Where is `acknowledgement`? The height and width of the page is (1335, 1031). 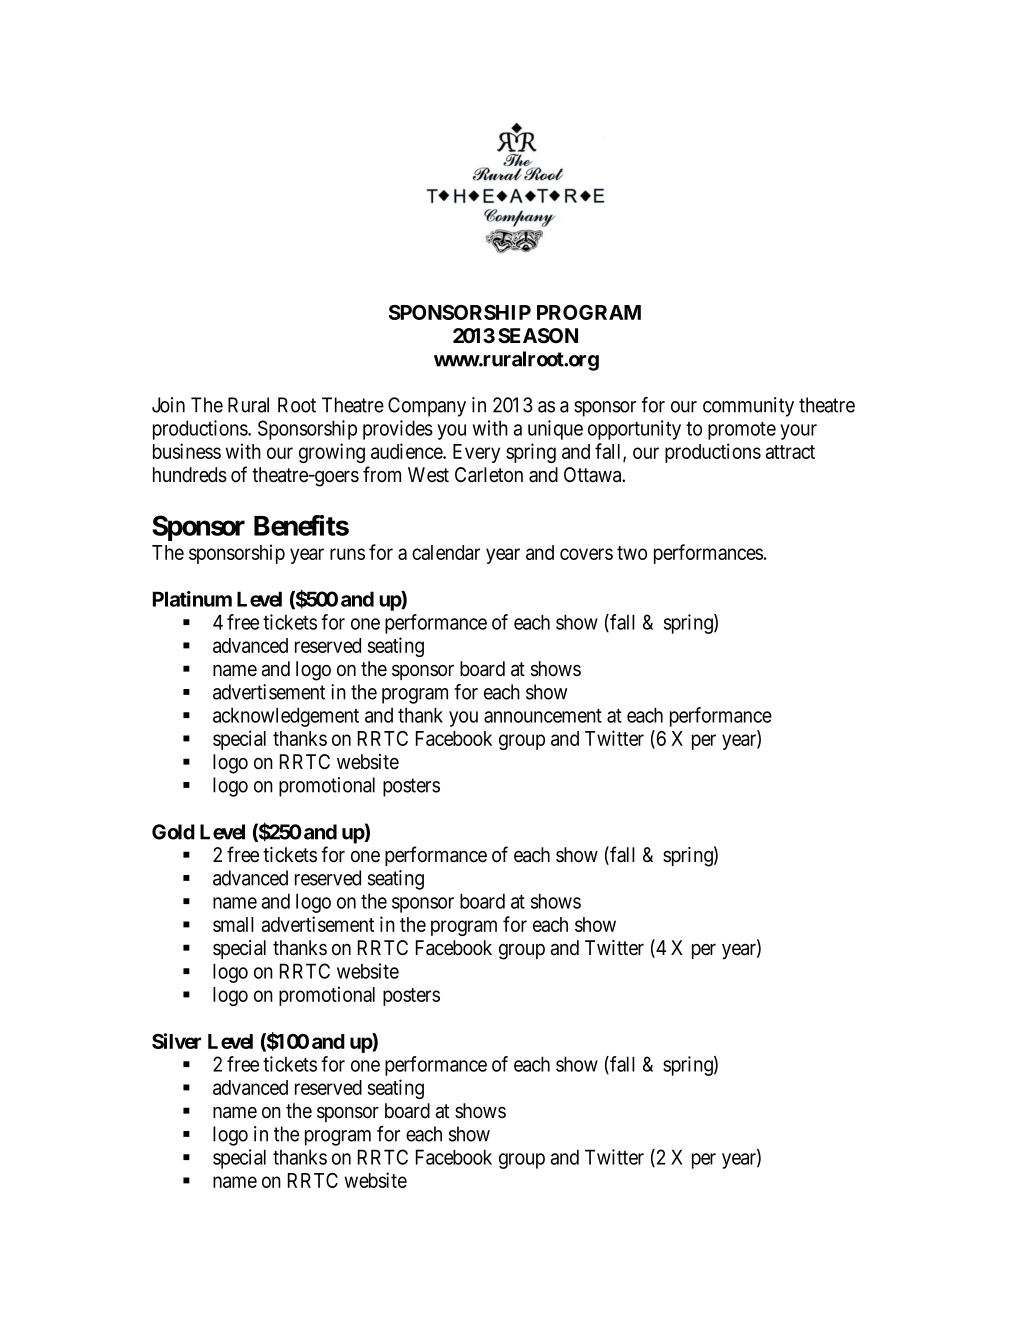
acknowledgement is located at coordinates (286, 717).
